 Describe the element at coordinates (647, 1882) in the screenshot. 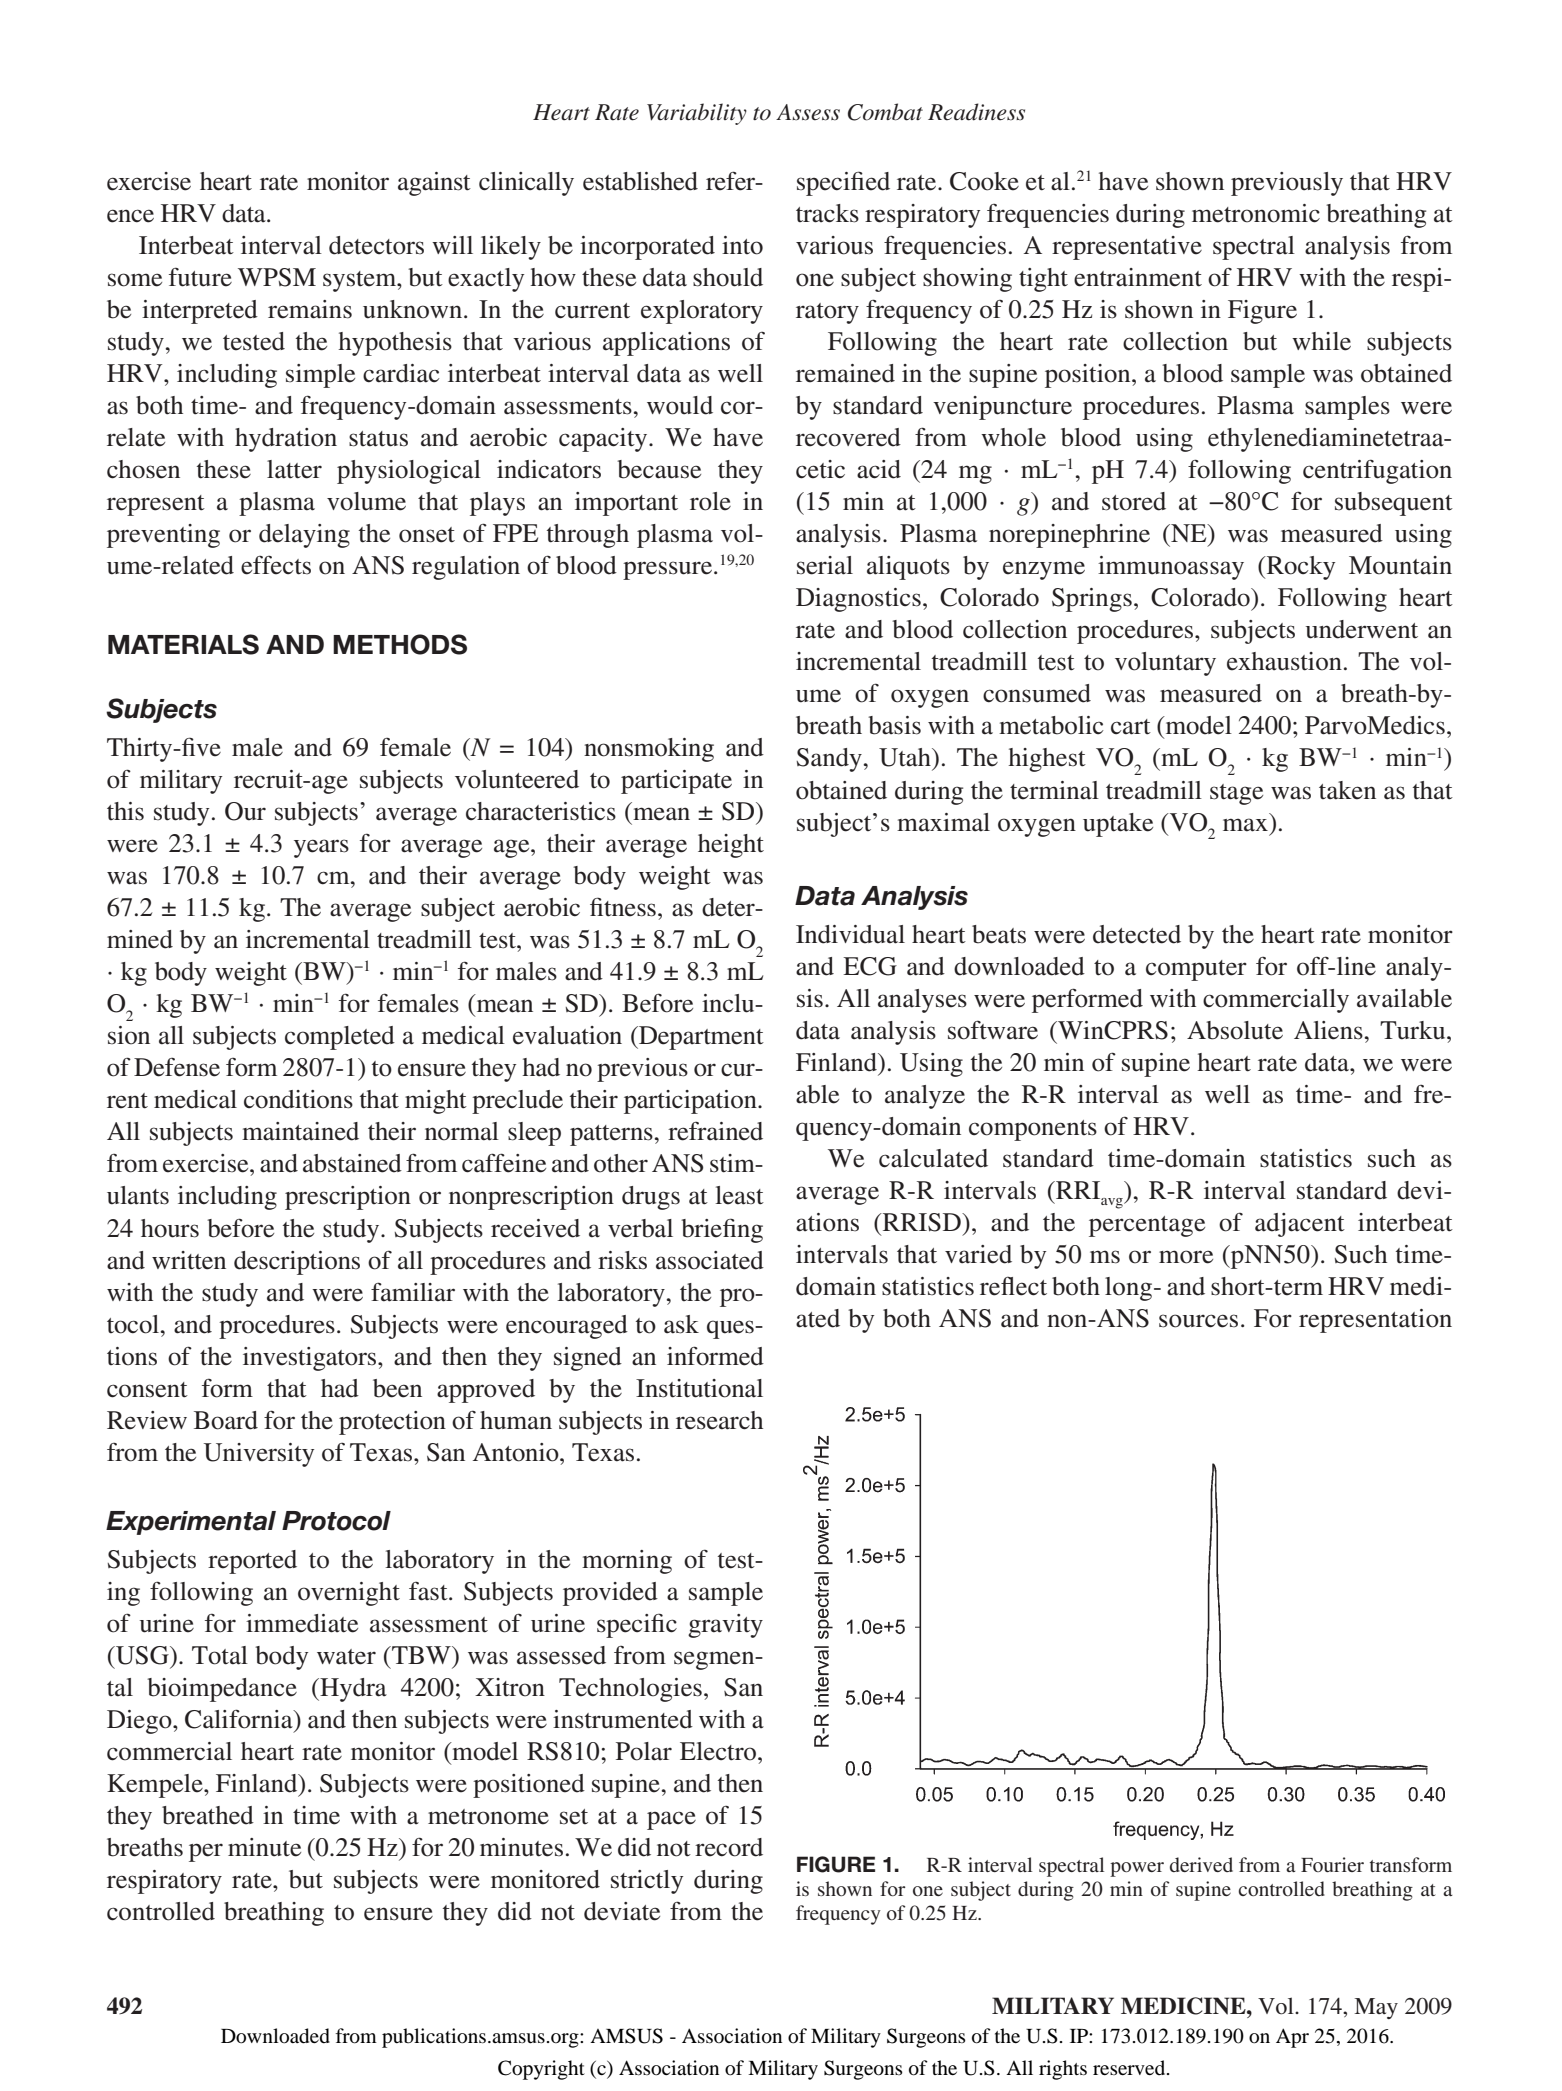

I see `strictly` at that location.
